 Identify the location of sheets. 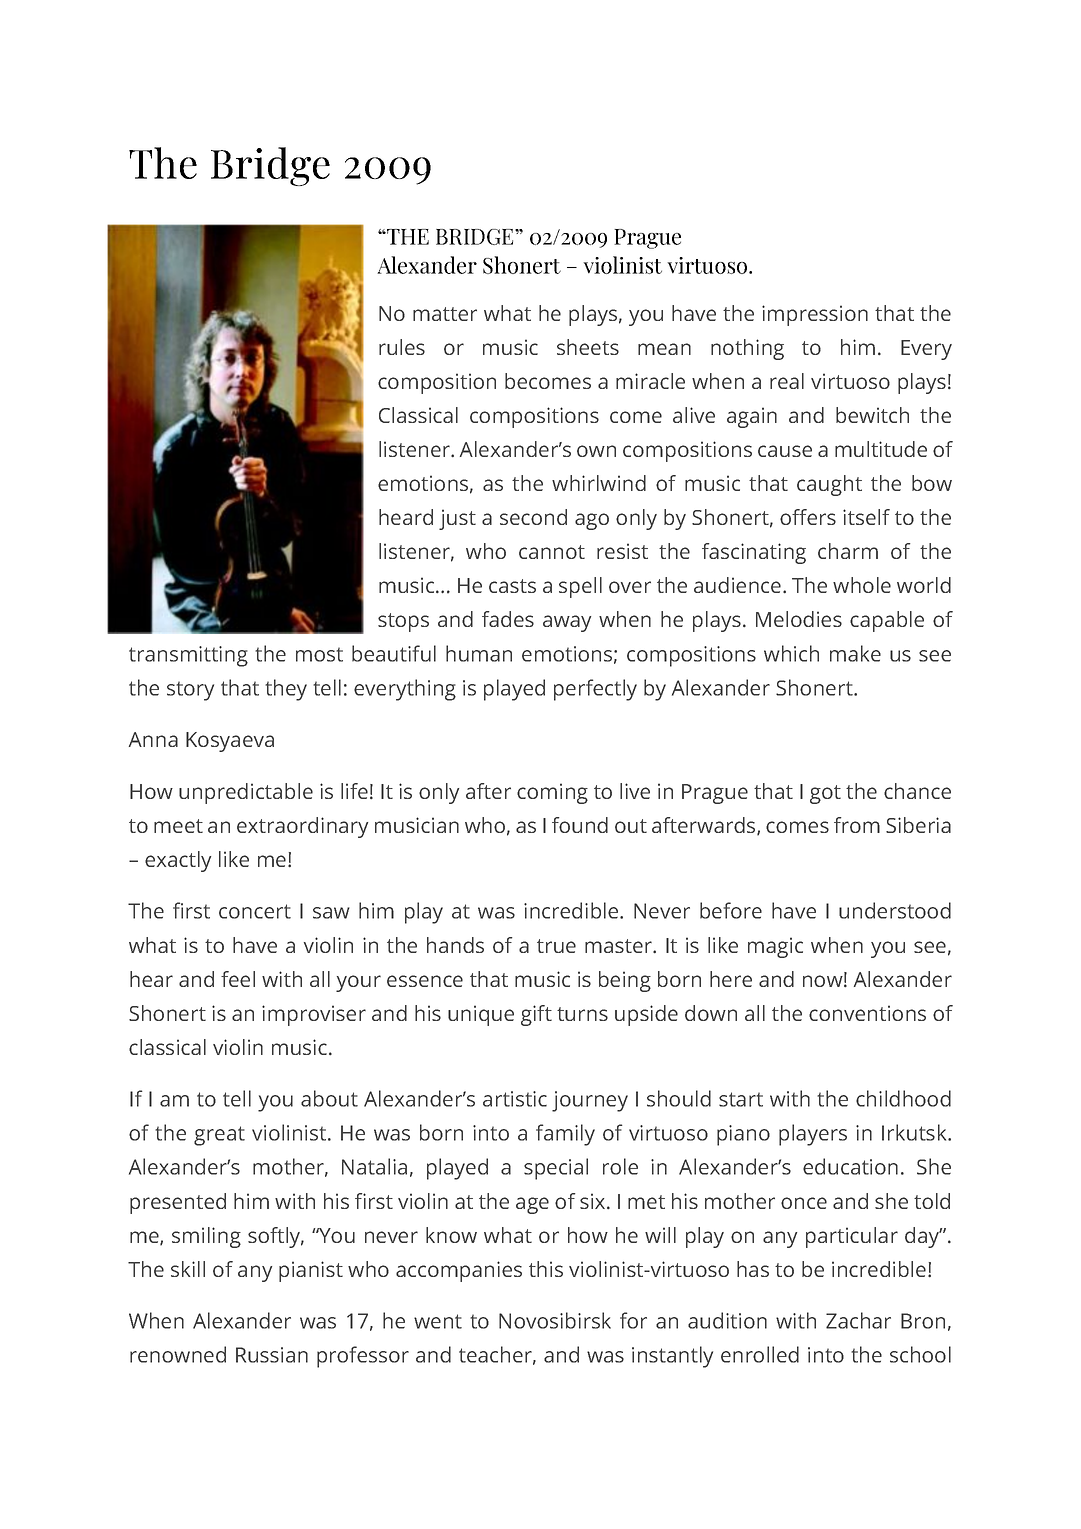
(588, 347).
